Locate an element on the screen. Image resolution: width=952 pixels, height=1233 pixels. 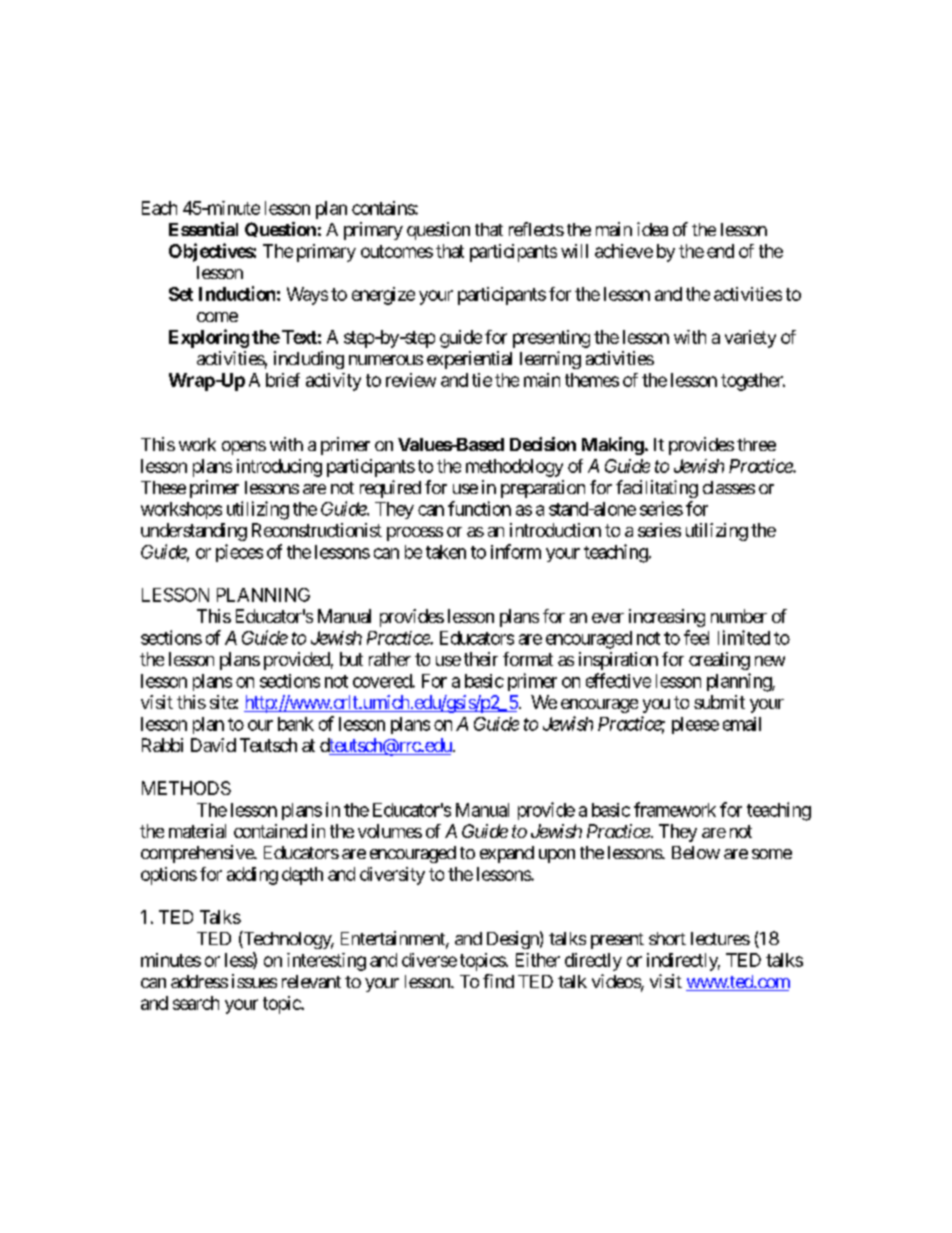
search is located at coordinates (196, 1003).
